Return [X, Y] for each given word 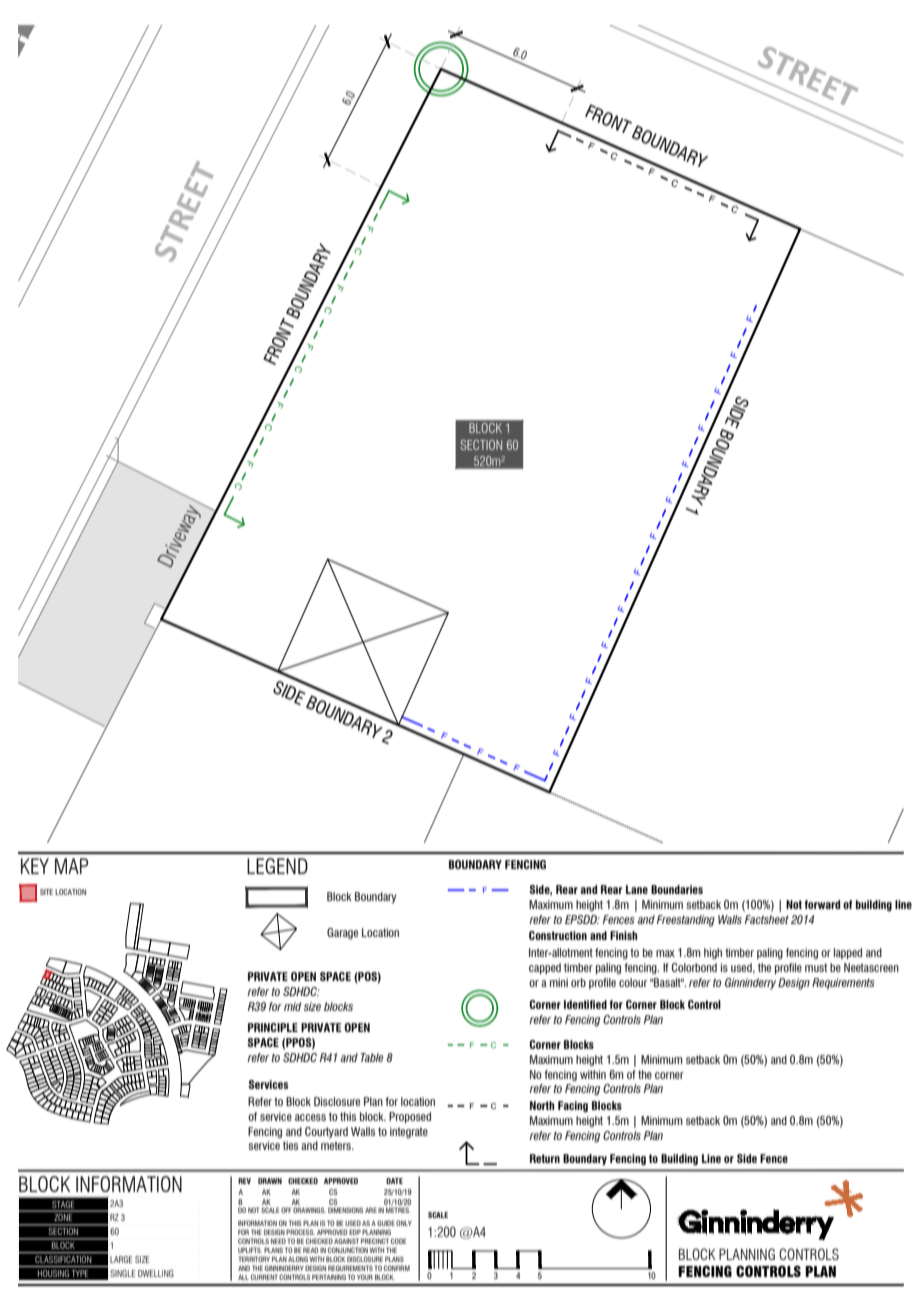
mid [293, 1006]
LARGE [121, 1259]
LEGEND [277, 866]
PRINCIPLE [273, 1027]
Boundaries [677, 889]
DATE [394, 1181]
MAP [71, 866]
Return [545, 1158]
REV [244, 1181]
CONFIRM [397, 1268]
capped [545, 968]
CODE [398, 1241]
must [816, 967]
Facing [573, 1107]
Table [372, 1057]
